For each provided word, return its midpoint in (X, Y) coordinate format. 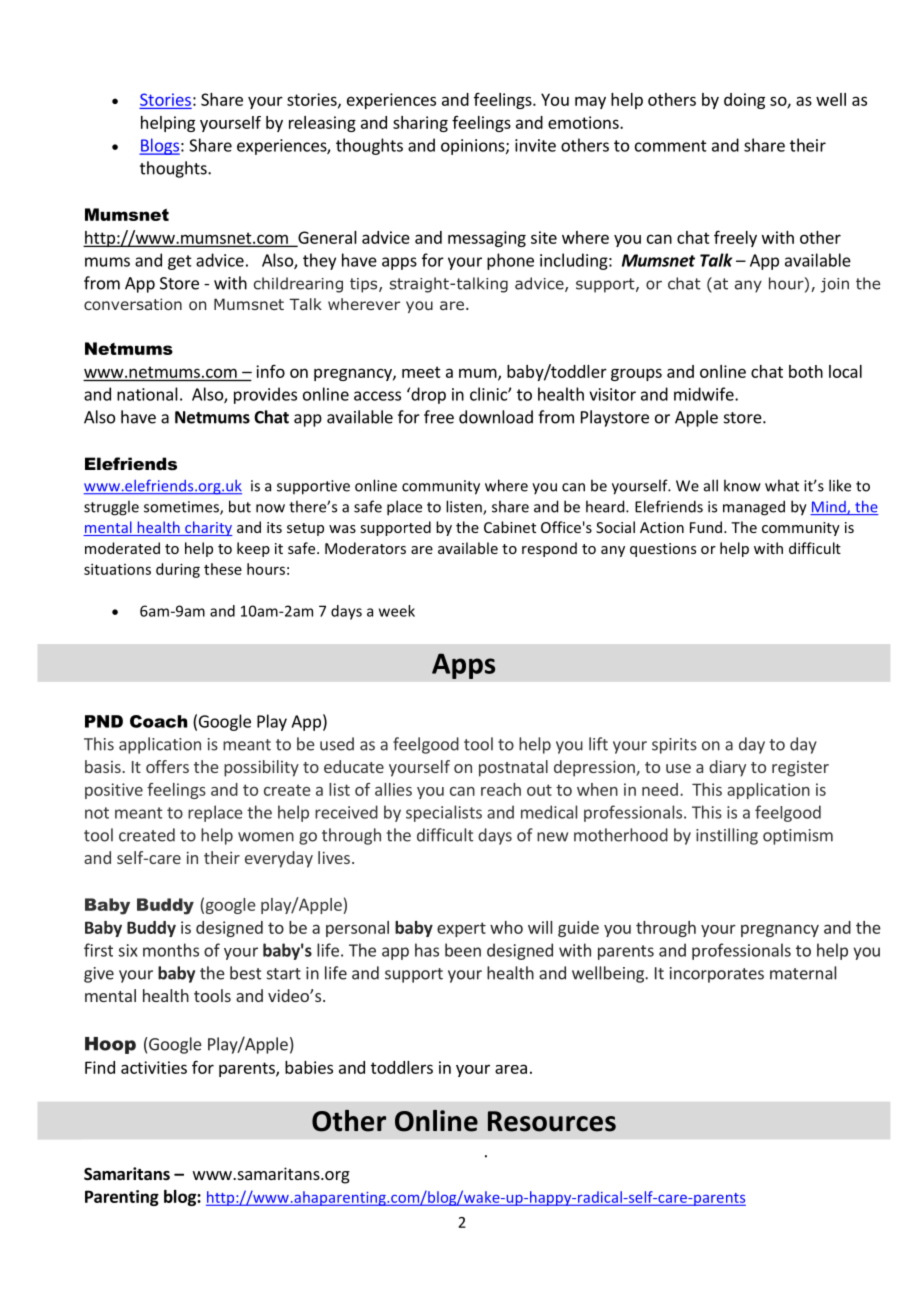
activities (154, 1067)
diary (727, 768)
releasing (322, 124)
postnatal (513, 768)
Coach (158, 721)
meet (421, 372)
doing (744, 101)
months (171, 950)
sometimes (182, 508)
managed (754, 508)
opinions (474, 147)
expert (461, 929)
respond (549, 549)
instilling (727, 836)
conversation (133, 304)
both (806, 371)
